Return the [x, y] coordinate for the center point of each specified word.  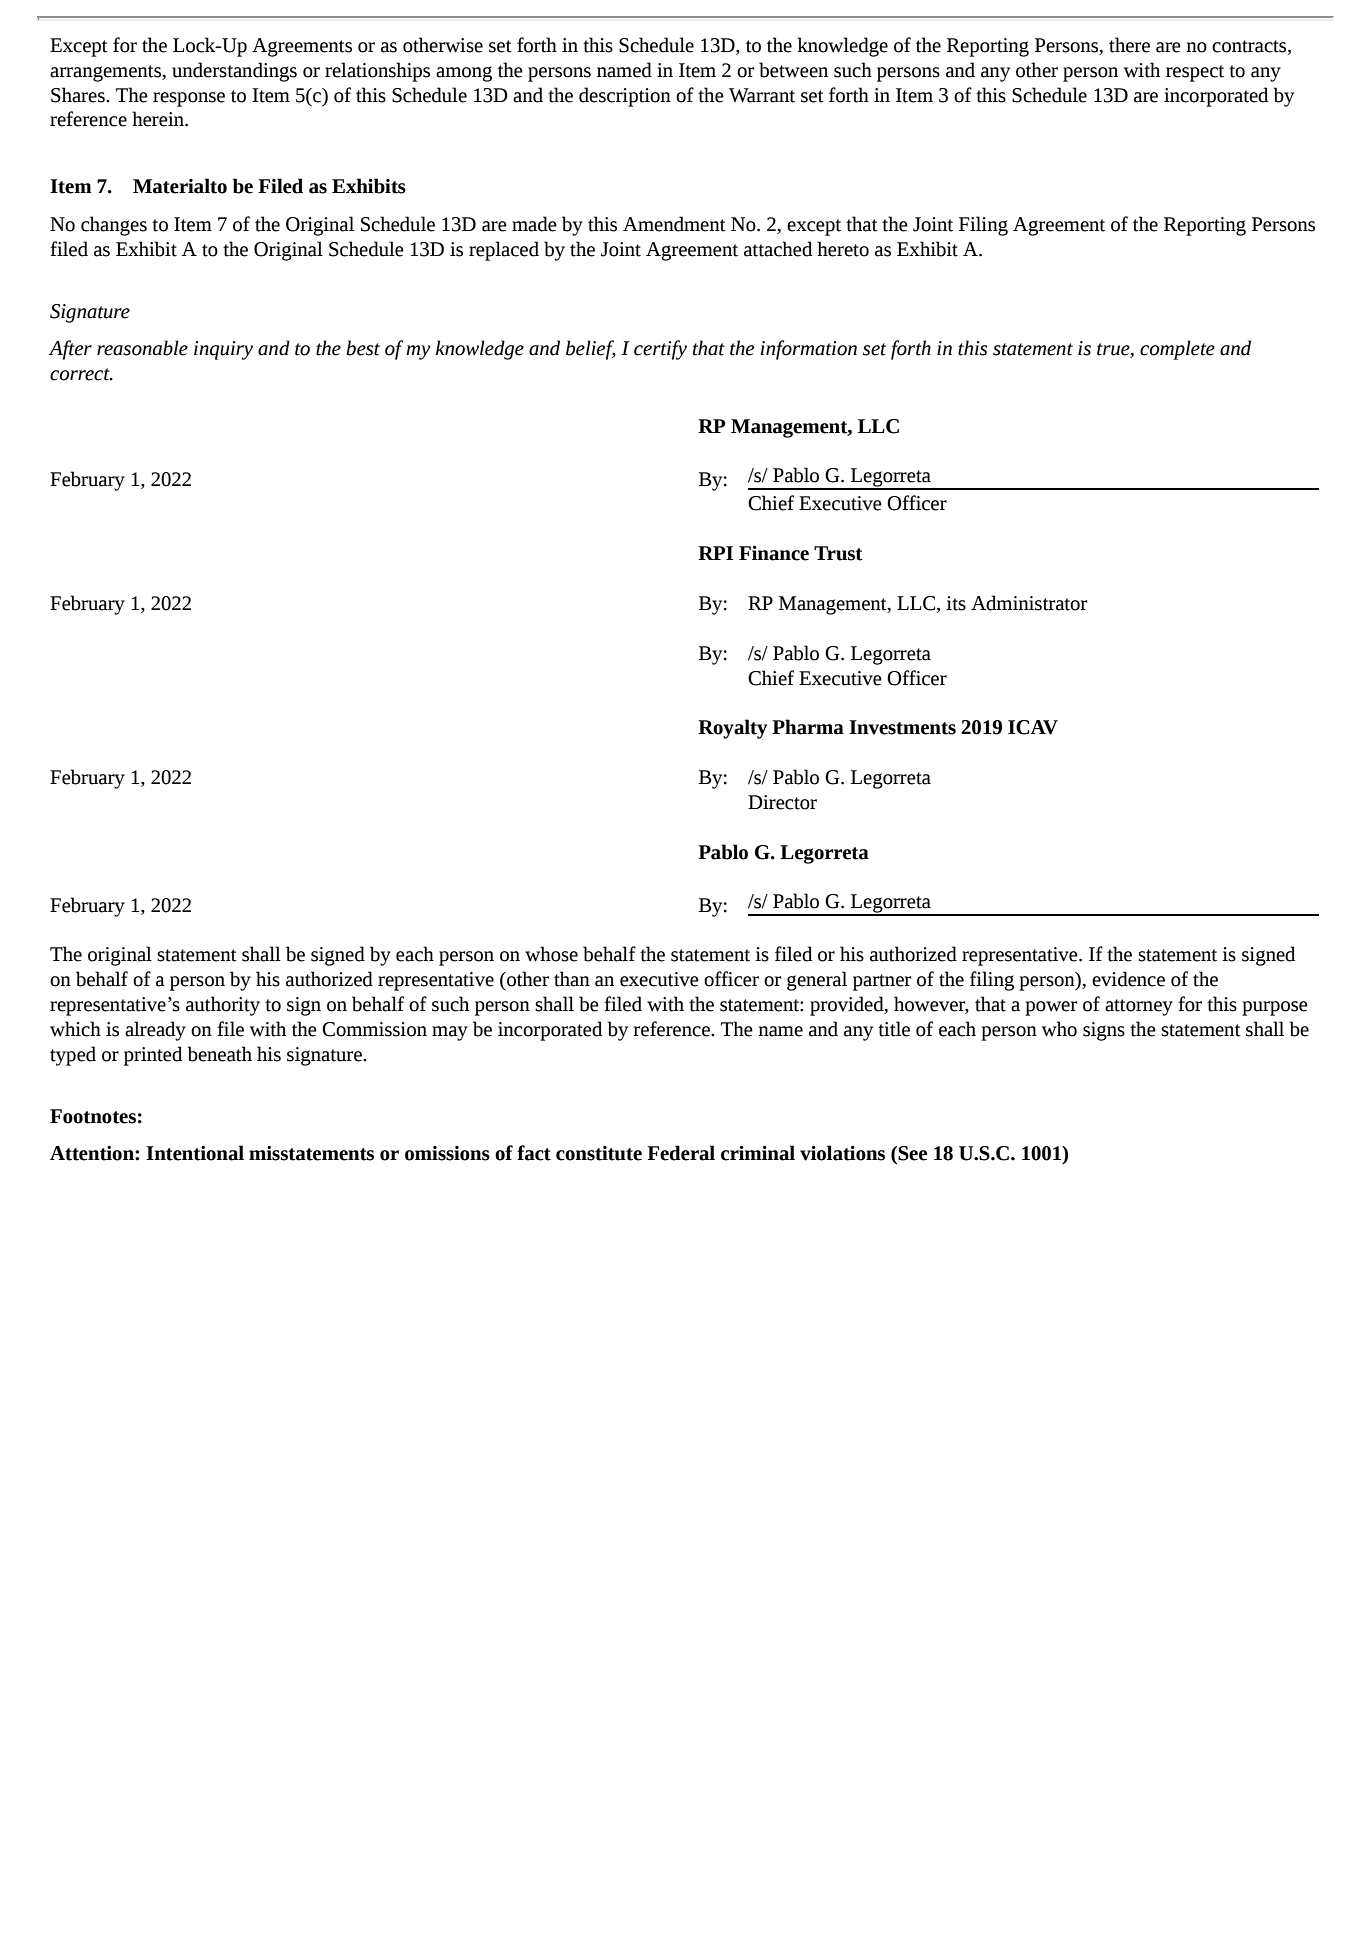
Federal [681, 1153]
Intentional [195, 1153]
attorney [1139, 1007]
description [625, 97]
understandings [234, 72]
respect [1195, 73]
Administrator [1029, 603]
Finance [774, 553]
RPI [715, 553]
